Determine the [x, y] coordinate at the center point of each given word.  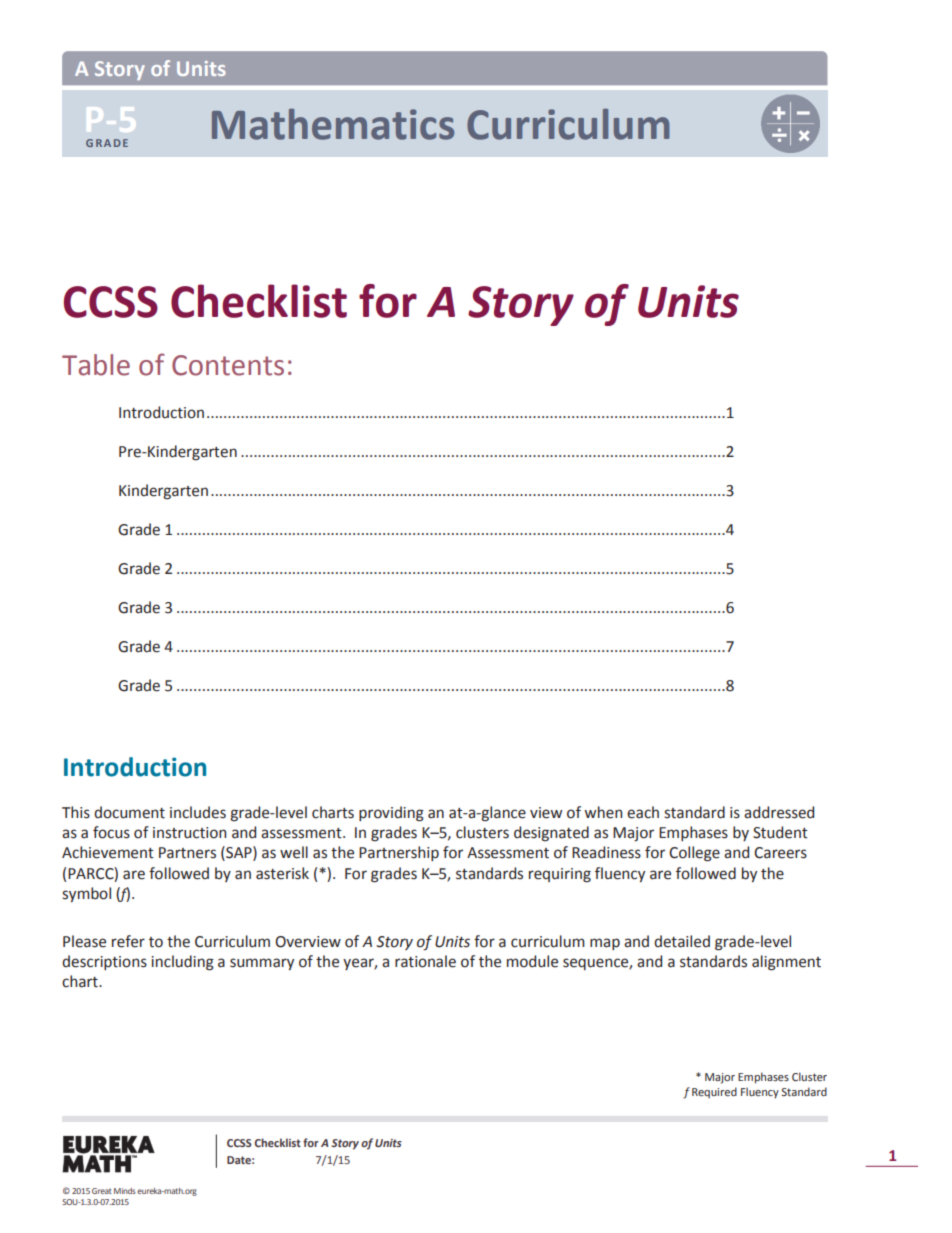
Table [96, 365]
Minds [125, 1191]
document [129, 812]
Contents [228, 365]
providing [391, 814]
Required [714, 1093]
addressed [779, 812]
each [643, 812]
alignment [786, 963]
